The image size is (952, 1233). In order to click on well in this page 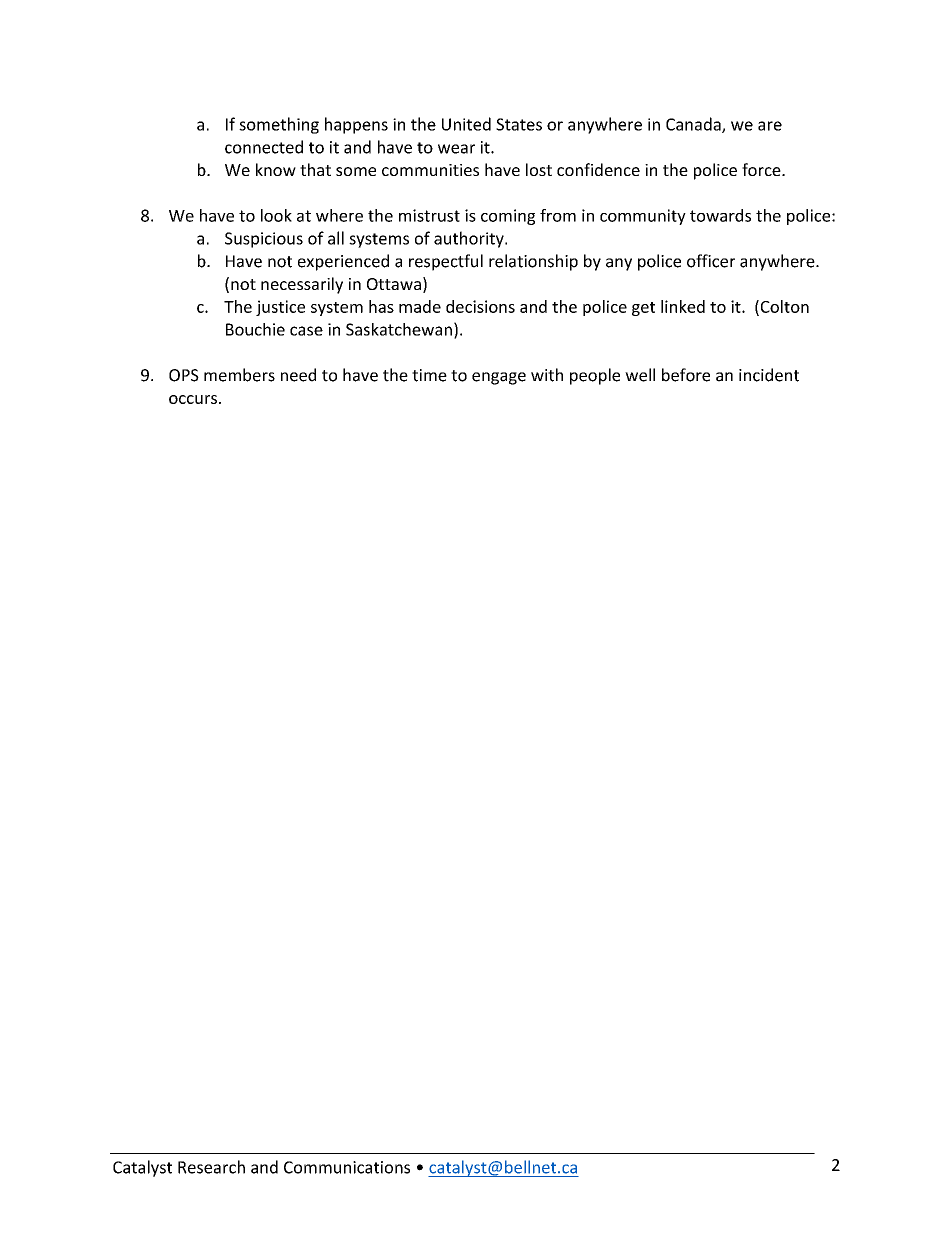, I will do `click(640, 375)`.
